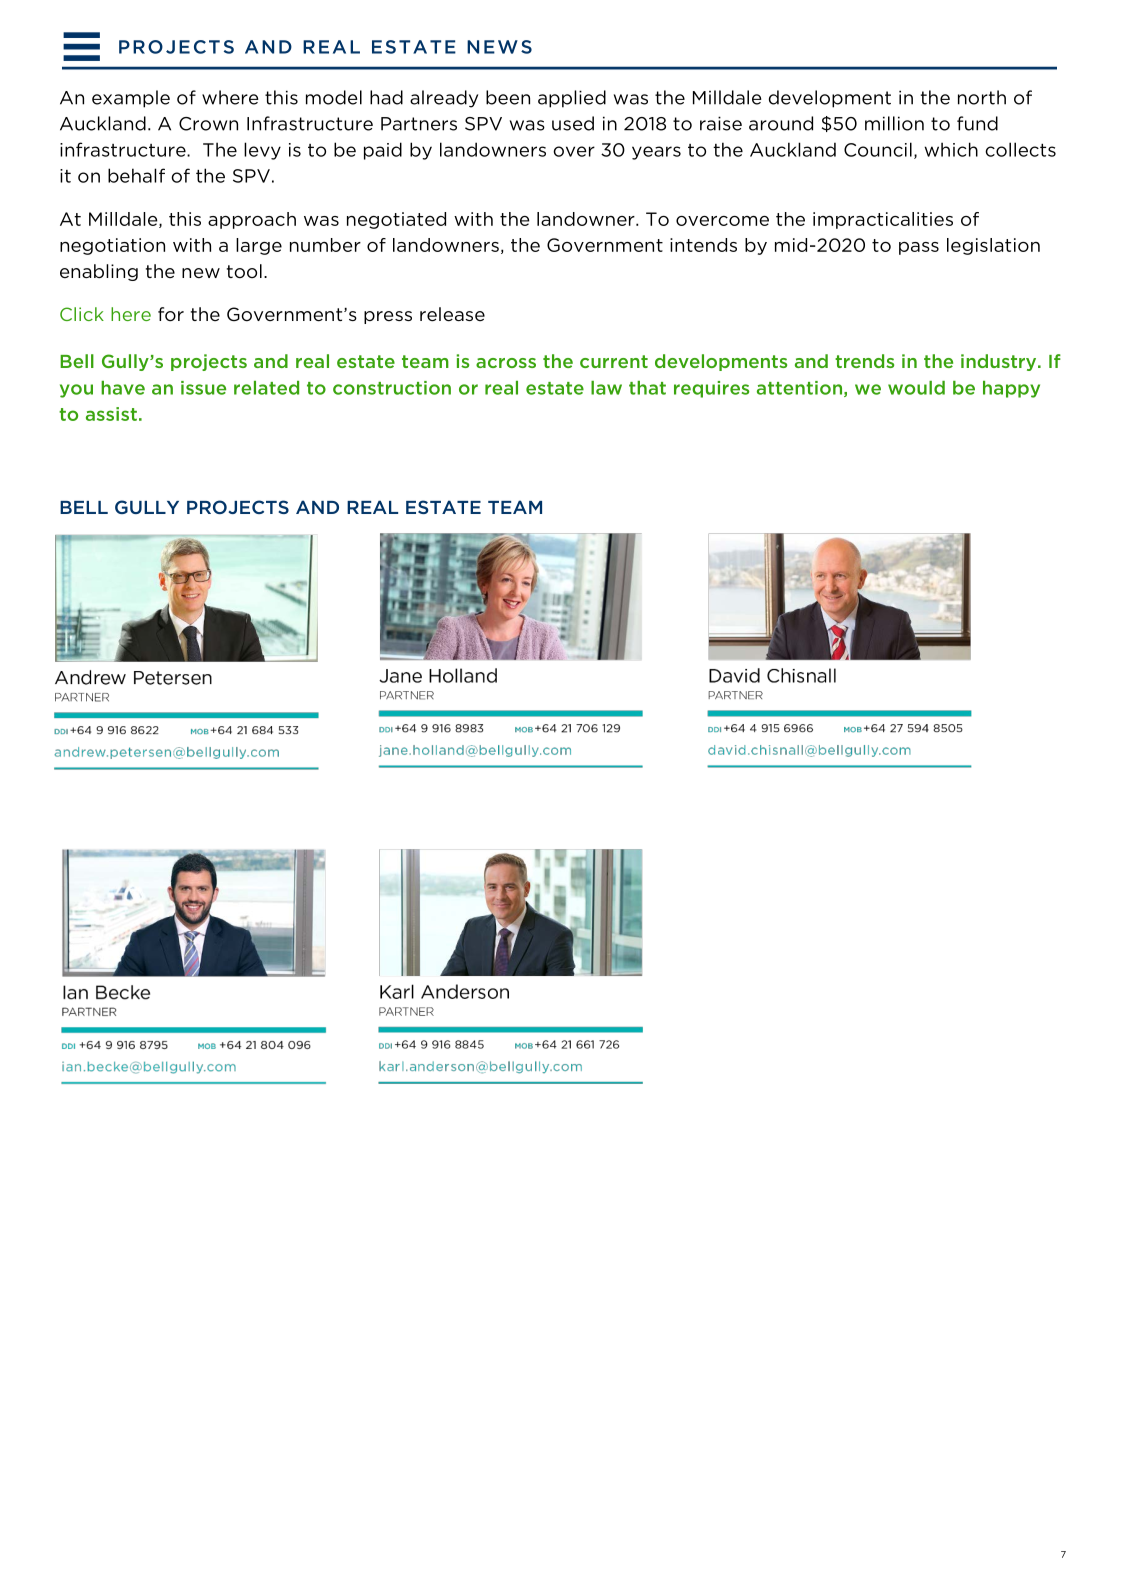 Image resolution: width=1126 pixels, height=1593 pixels. Describe the element at coordinates (656, 153) in the screenshot. I see `years` at that location.
